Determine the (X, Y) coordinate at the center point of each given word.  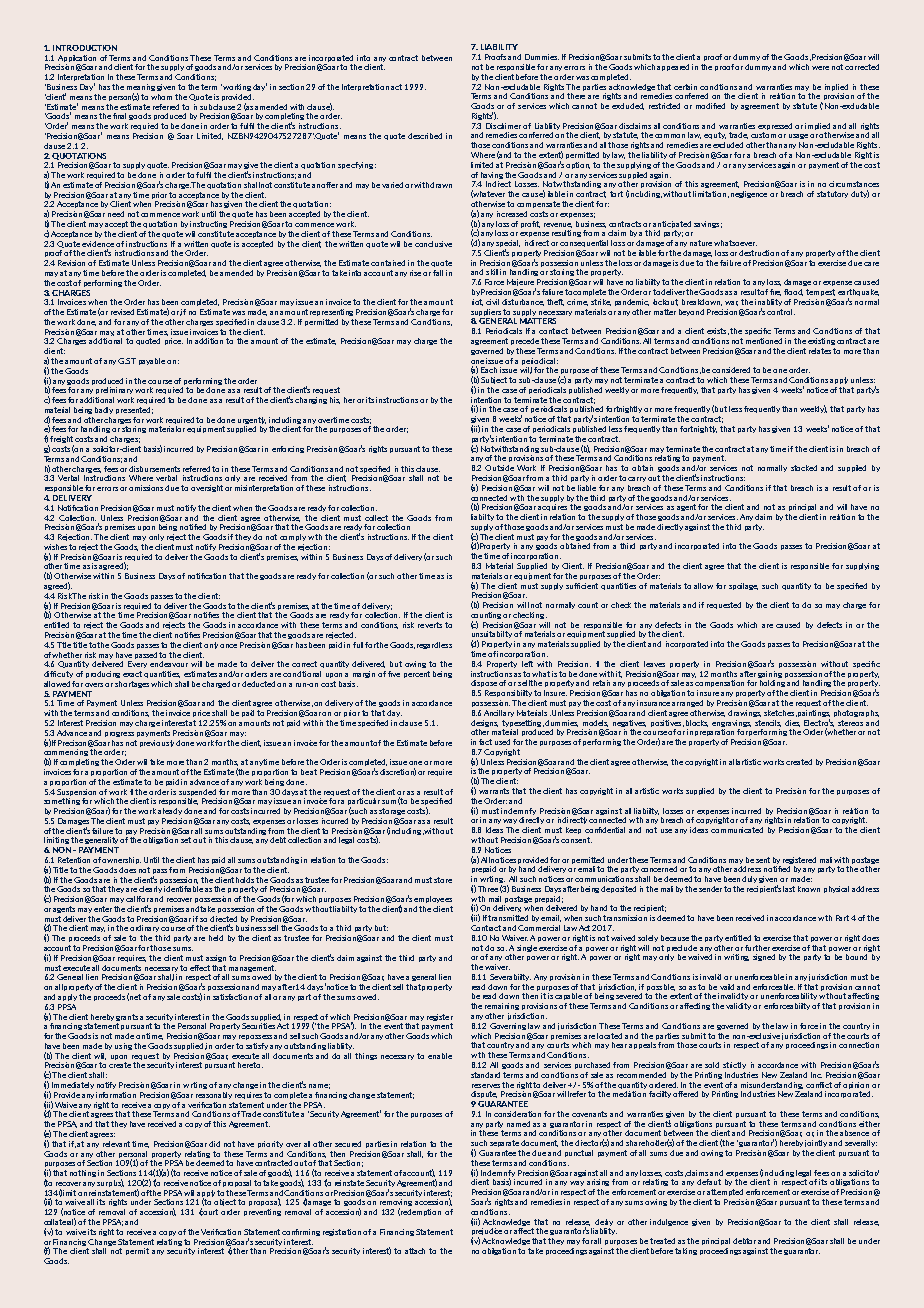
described (425, 136)
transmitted (508, 918)
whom (161, 97)
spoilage (743, 586)
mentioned (764, 341)
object (226, 1202)
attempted (725, 1192)
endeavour (169, 664)
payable (152, 361)
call (132, 899)
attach (415, 1251)
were (820, 68)
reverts (430, 625)
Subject (494, 380)
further (757, 948)
